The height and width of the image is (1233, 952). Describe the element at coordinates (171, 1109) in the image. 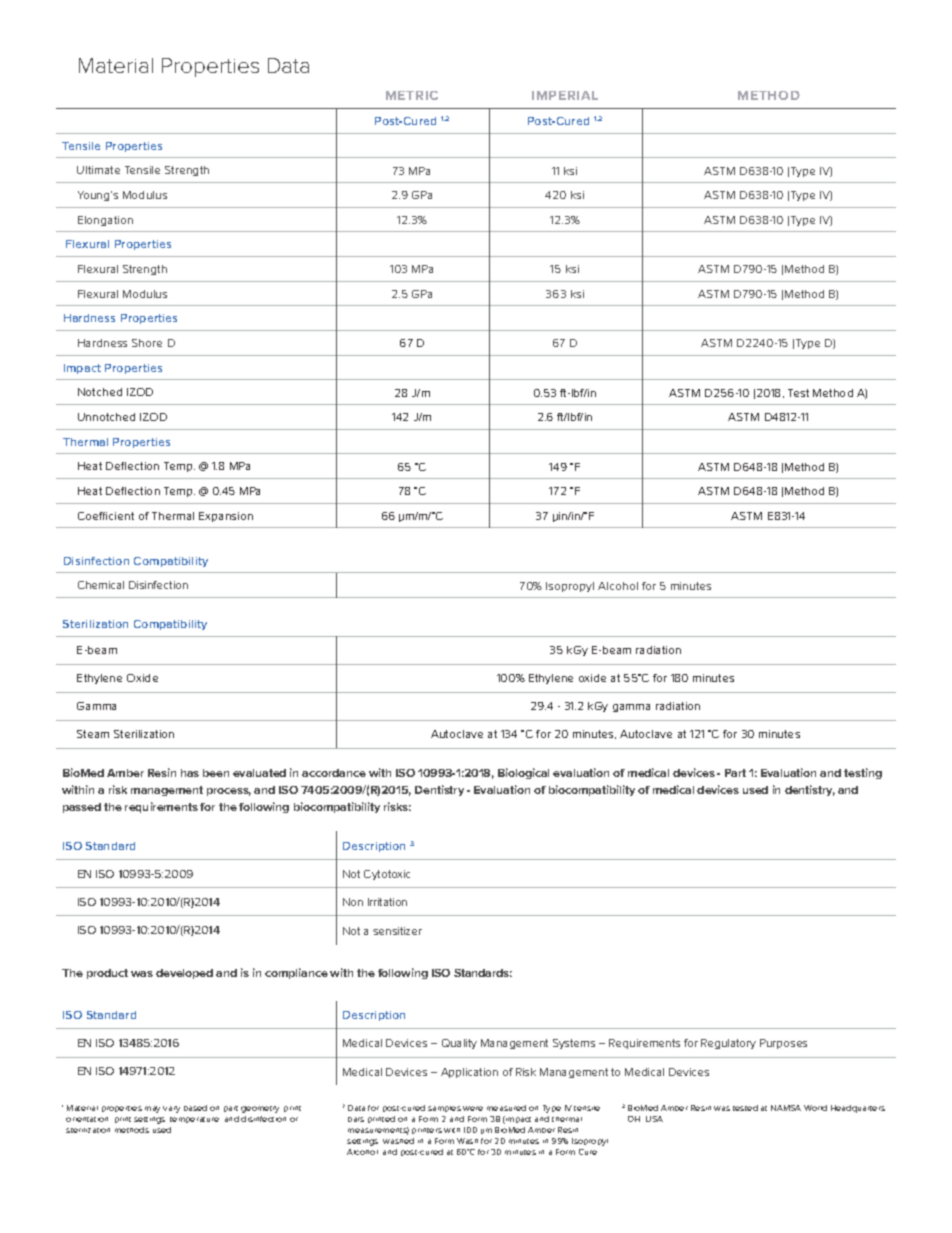

I see `vary` at that location.
